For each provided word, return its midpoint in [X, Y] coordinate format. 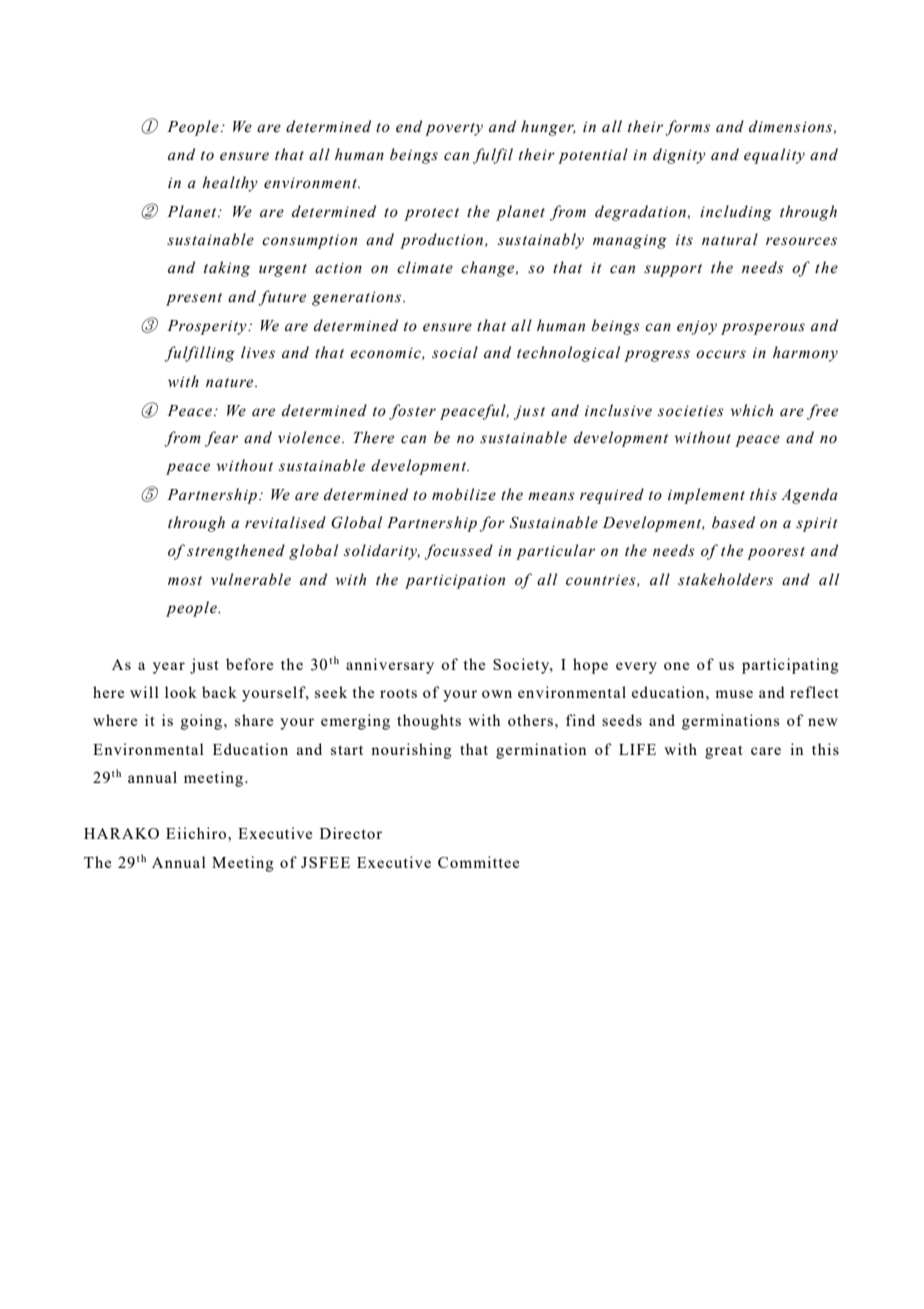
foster [412, 412]
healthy [230, 184]
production [443, 241]
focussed [458, 552]
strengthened [236, 552]
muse [734, 694]
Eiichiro [196, 833]
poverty [454, 129]
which [751, 410]
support [673, 270]
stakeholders [725, 579]
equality [774, 156]
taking [227, 269]
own [497, 694]
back [219, 692]
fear [221, 439]
